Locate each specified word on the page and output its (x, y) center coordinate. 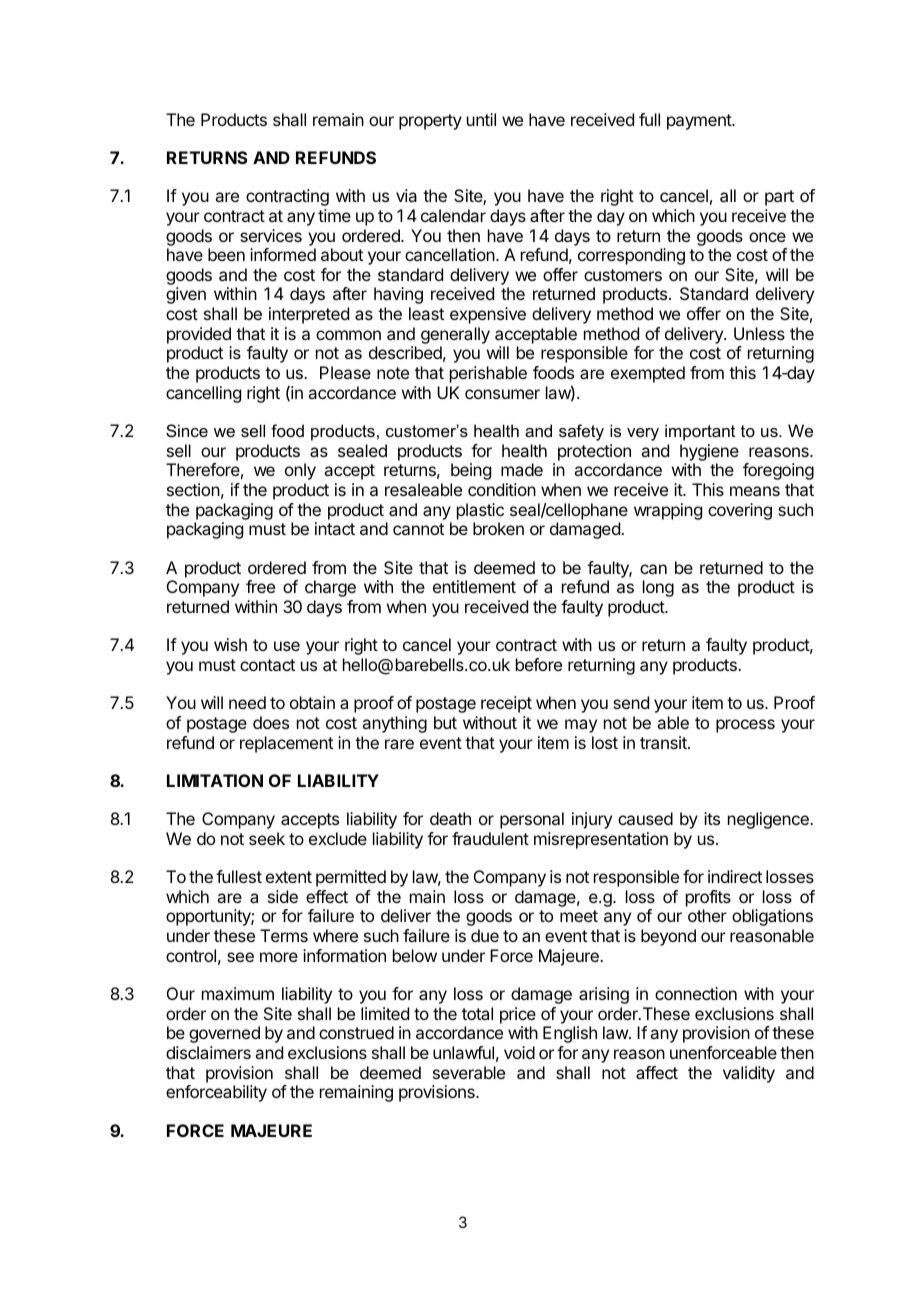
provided (199, 335)
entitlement (474, 586)
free (260, 586)
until (481, 119)
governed (224, 1034)
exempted (648, 374)
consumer (502, 394)
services (271, 235)
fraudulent (490, 838)
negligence (769, 820)
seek (267, 838)
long (658, 588)
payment (700, 122)
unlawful (463, 1052)
